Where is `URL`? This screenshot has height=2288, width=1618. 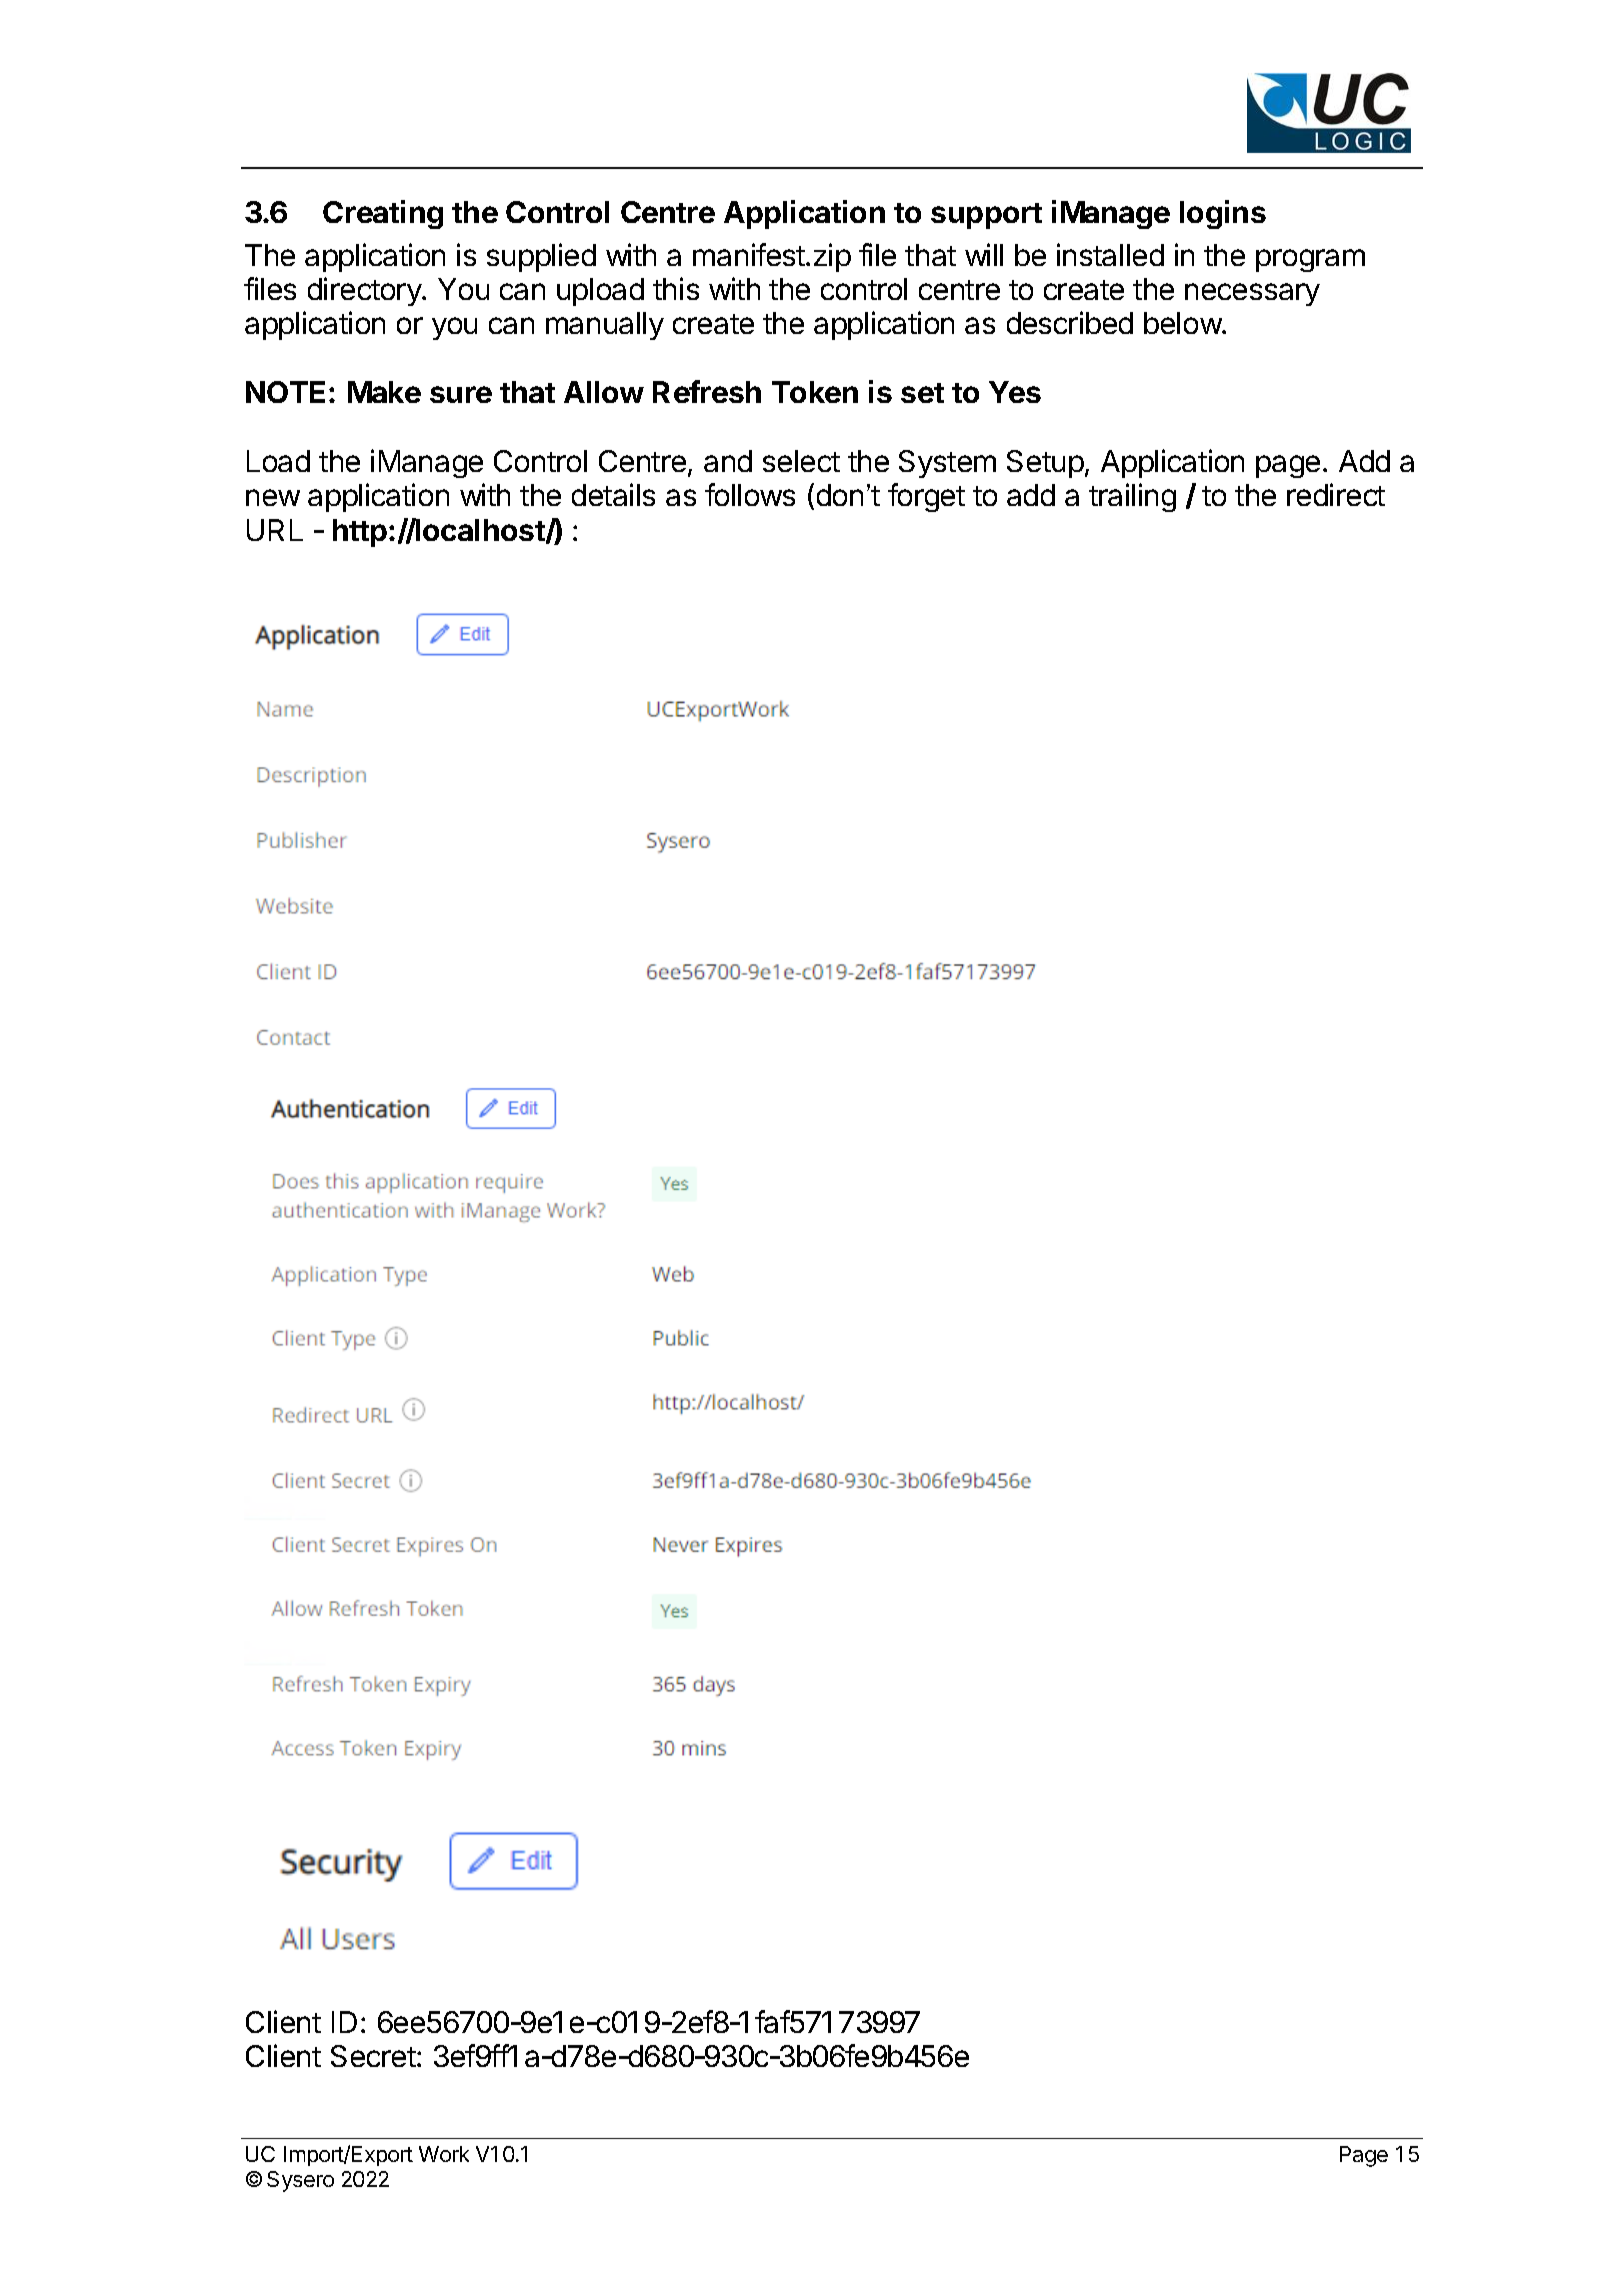
URL is located at coordinates (275, 530).
